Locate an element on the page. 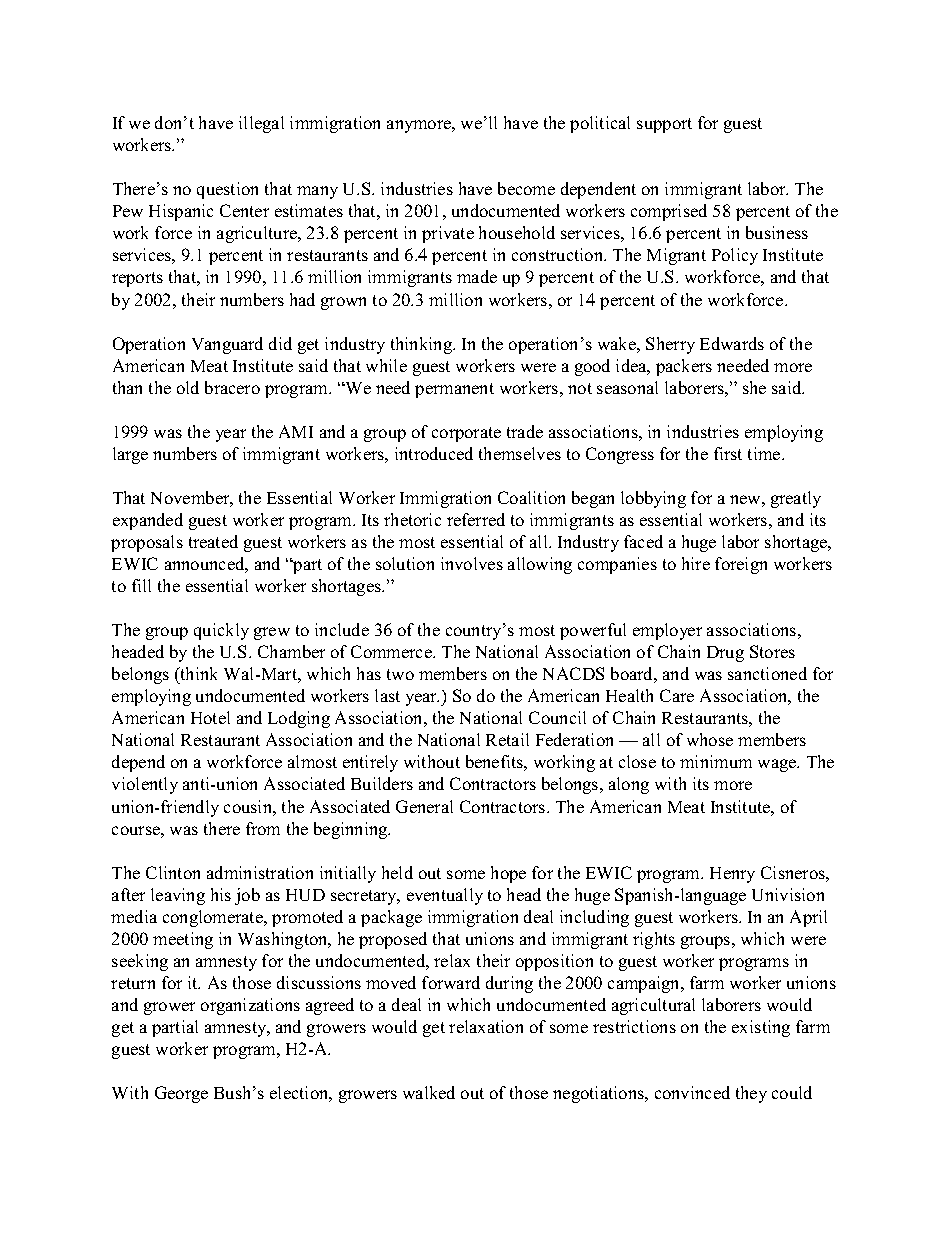 This image has height=1233, width=952. quickly is located at coordinates (221, 631).
